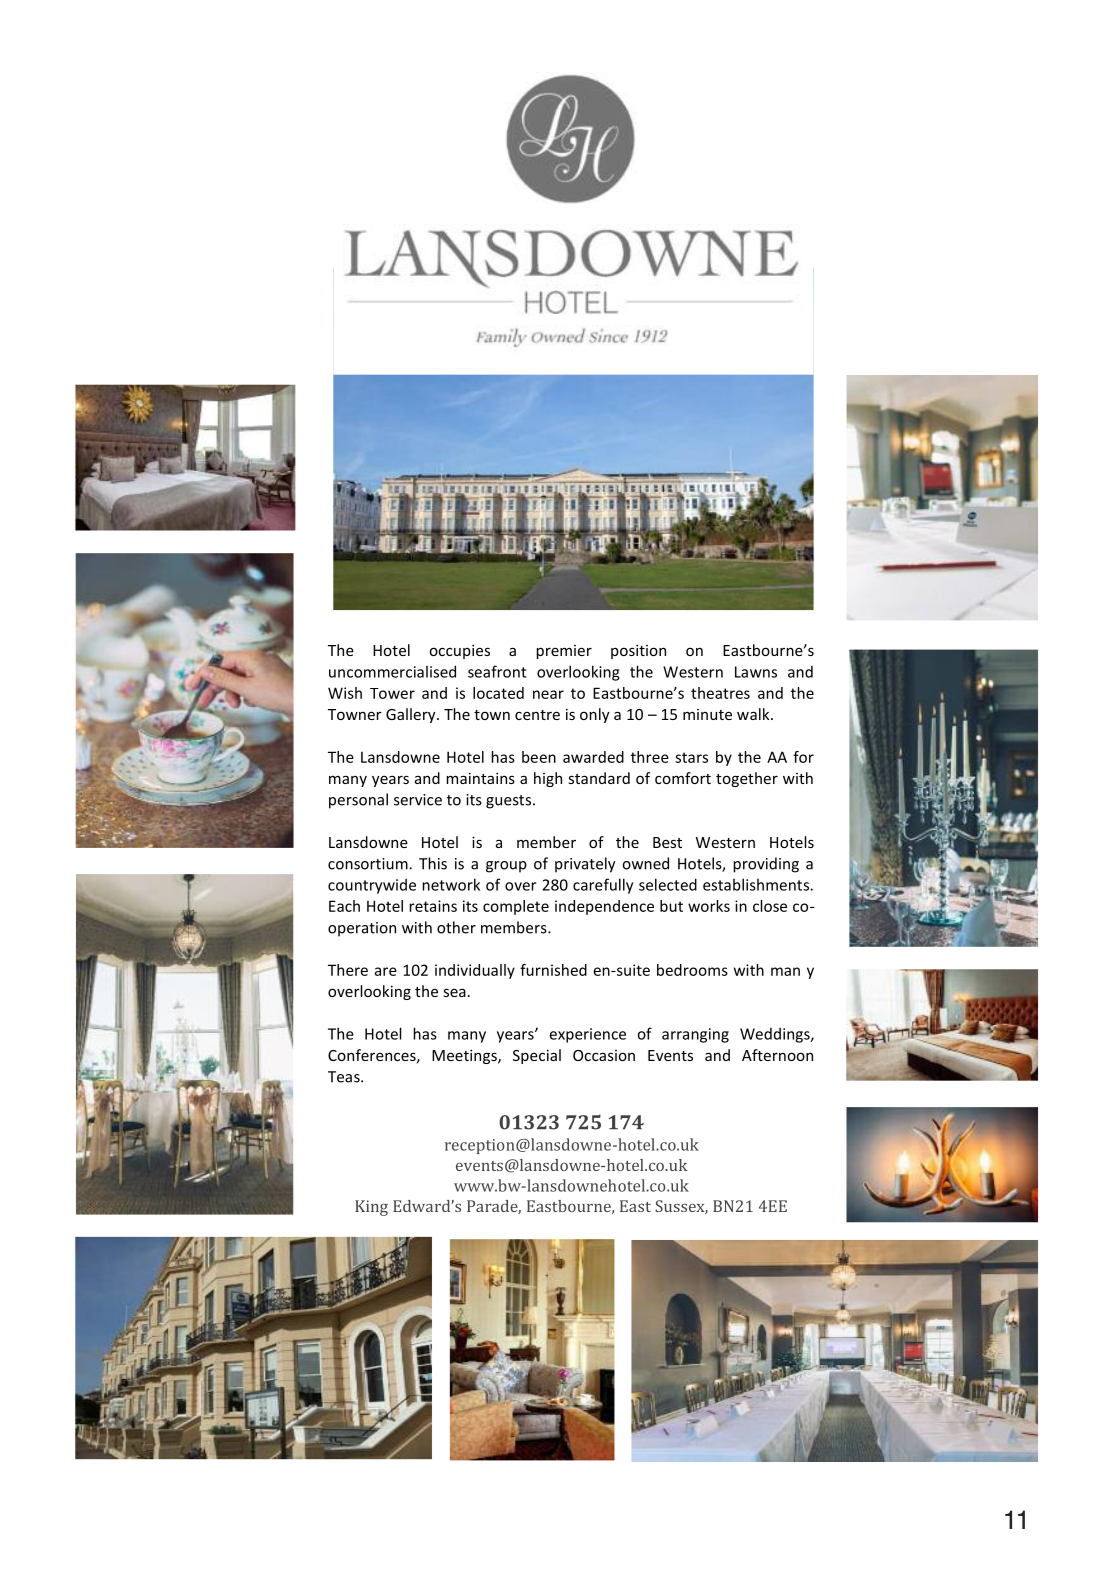 The width and height of the page is (1113, 1574). I want to click on furnished, so click(553, 970).
